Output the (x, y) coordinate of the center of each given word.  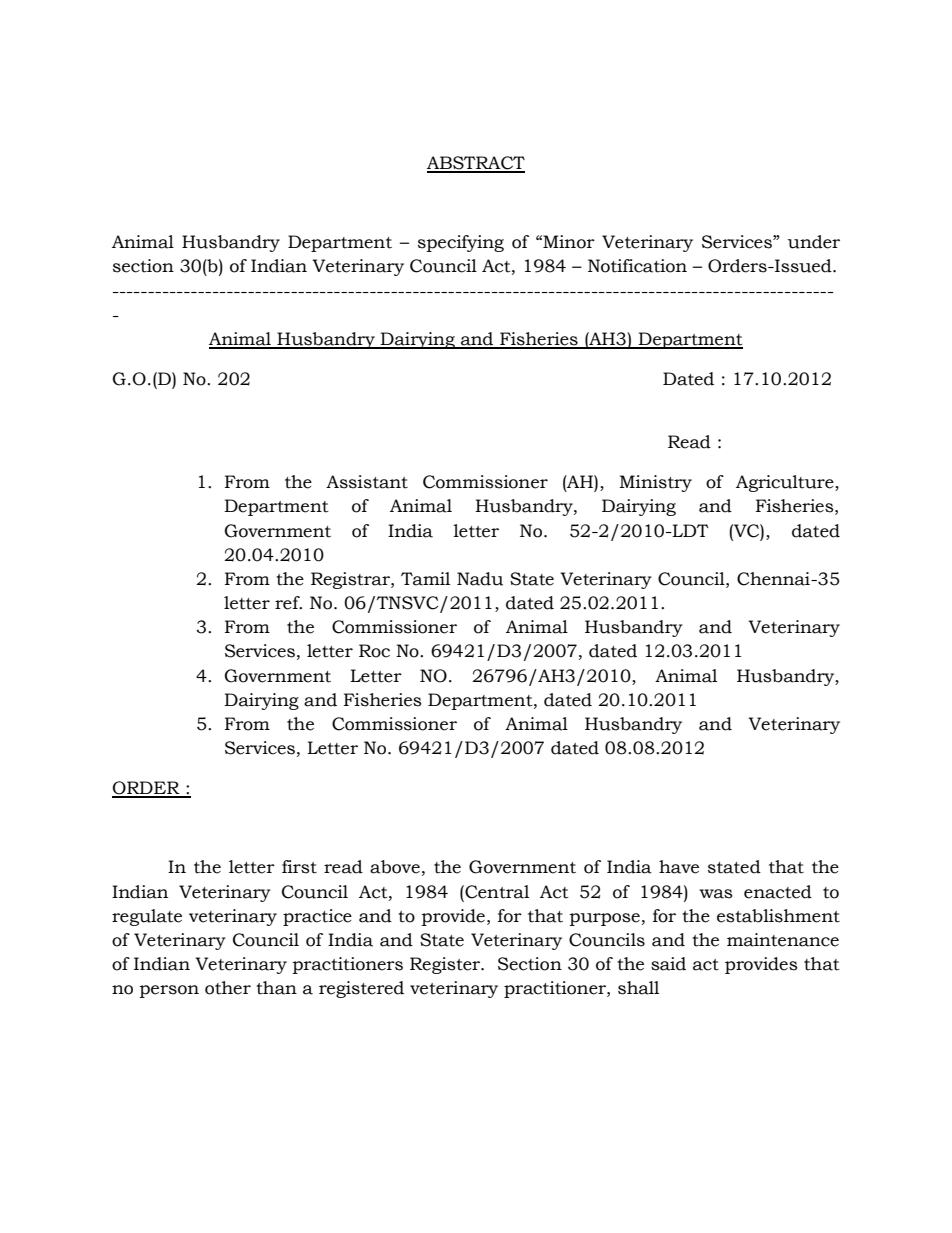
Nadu (480, 579)
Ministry (655, 483)
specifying (461, 243)
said (668, 964)
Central (496, 892)
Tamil (425, 579)
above (395, 867)
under (814, 242)
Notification (637, 266)
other (228, 988)
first (299, 867)
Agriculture (786, 483)
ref (288, 603)
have (679, 867)
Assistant (367, 482)
